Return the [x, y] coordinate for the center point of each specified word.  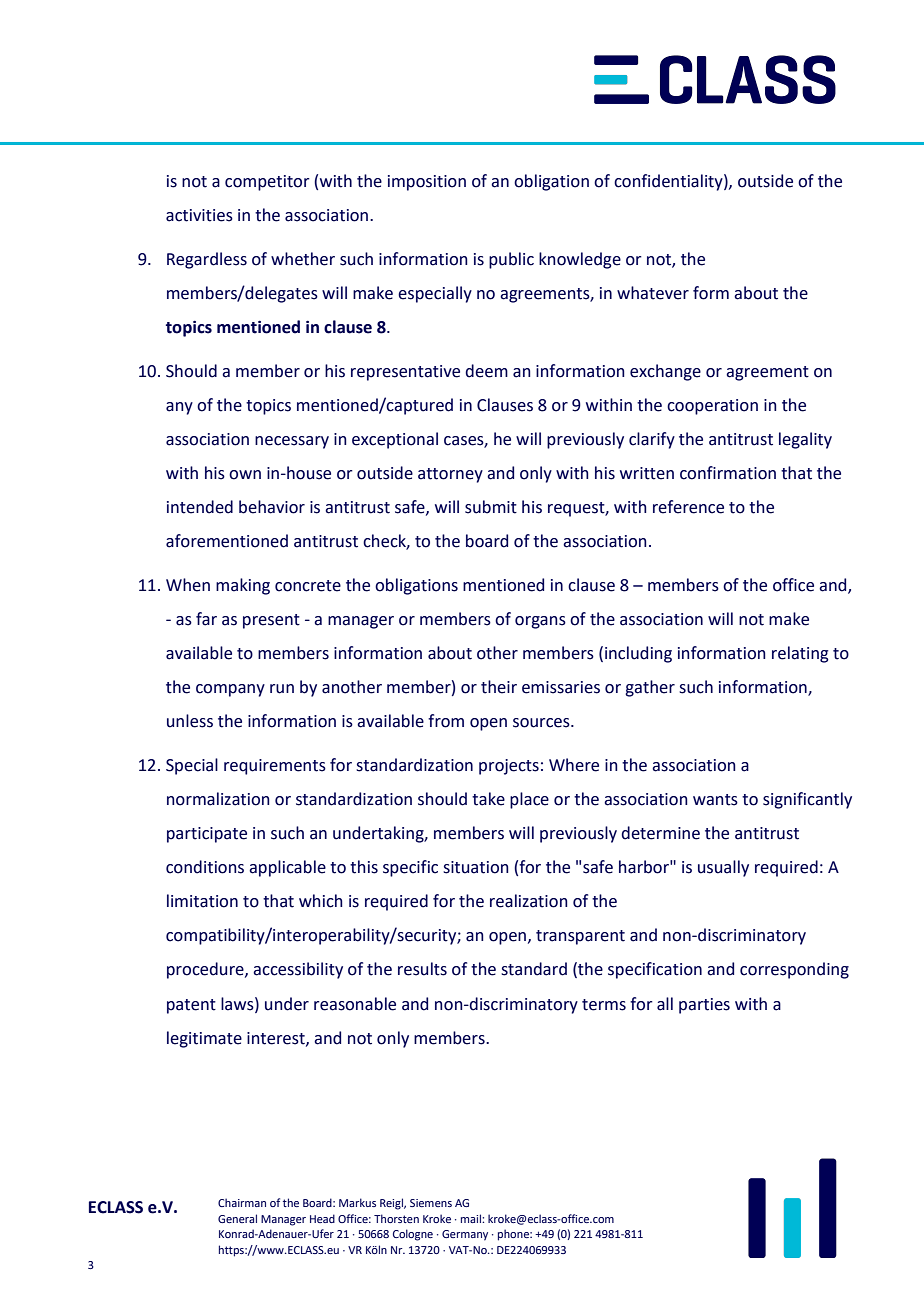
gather [650, 688]
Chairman [242, 1202]
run [282, 689]
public [511, 260]
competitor [267, 183]
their [499, 687]
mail [472, 1218]
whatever [653, 293]
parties [704, 1006]
